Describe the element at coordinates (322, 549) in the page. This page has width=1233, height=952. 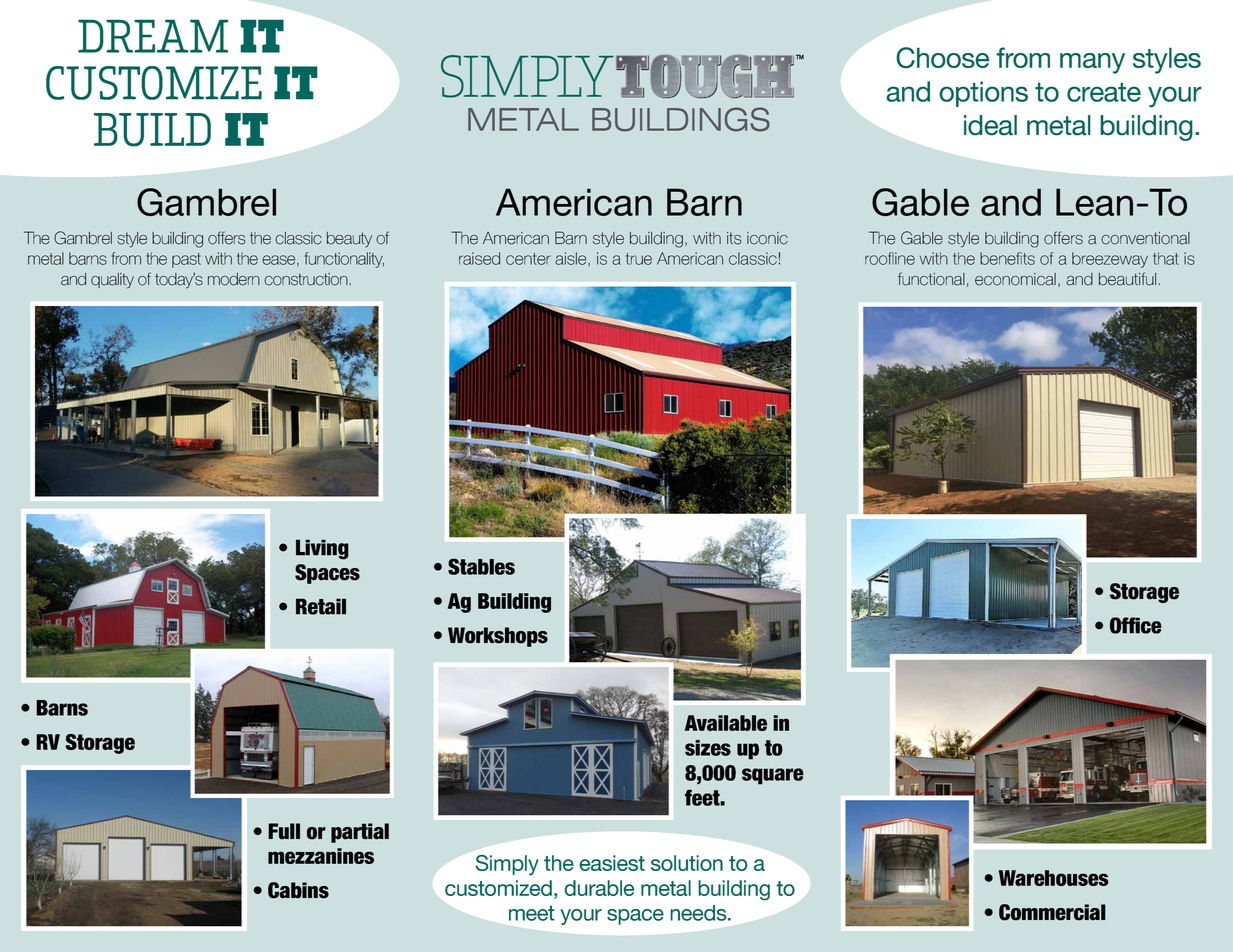
I see `Living` at that location.
